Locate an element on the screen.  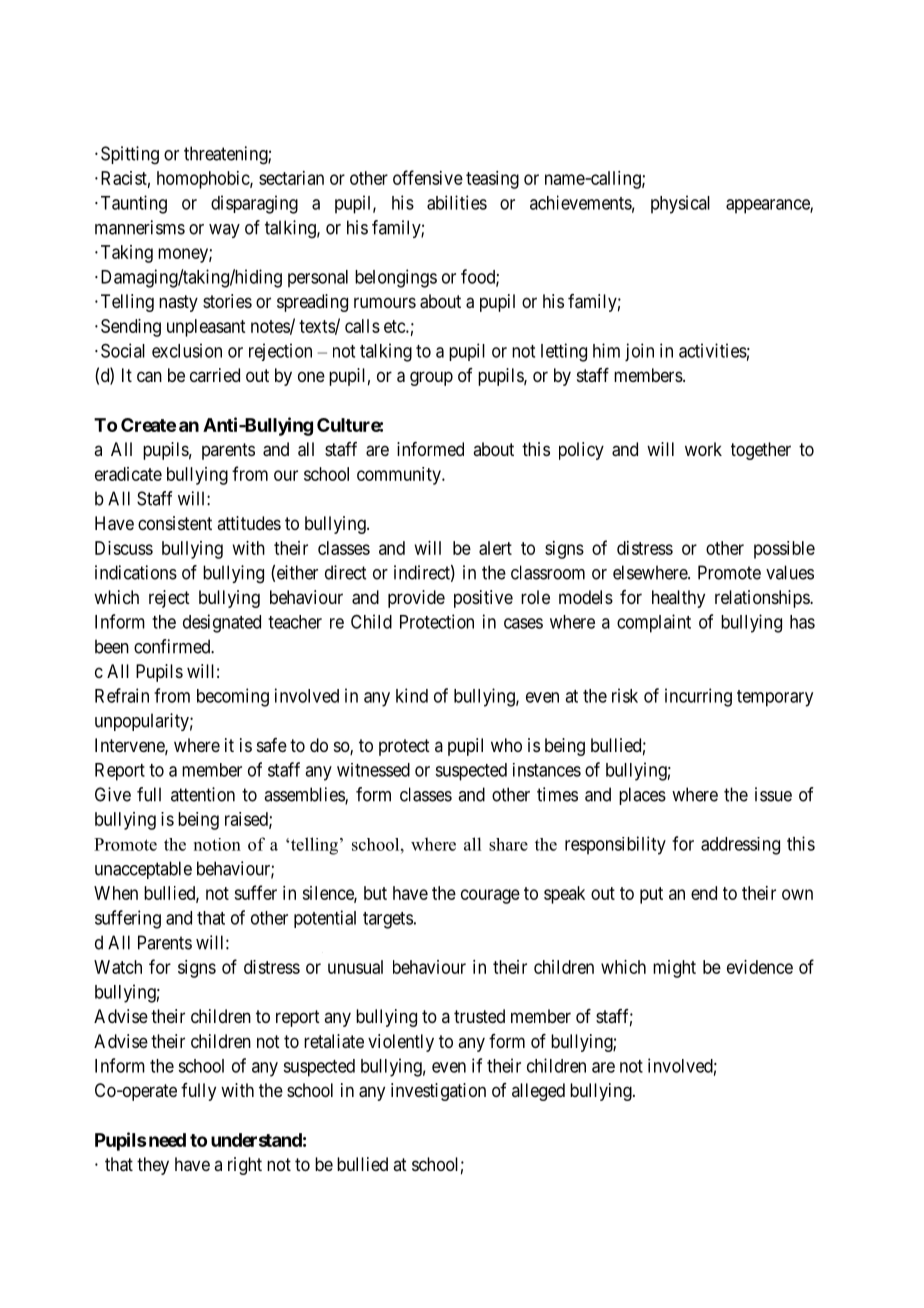
kind is located at coordinates (412, 695).
